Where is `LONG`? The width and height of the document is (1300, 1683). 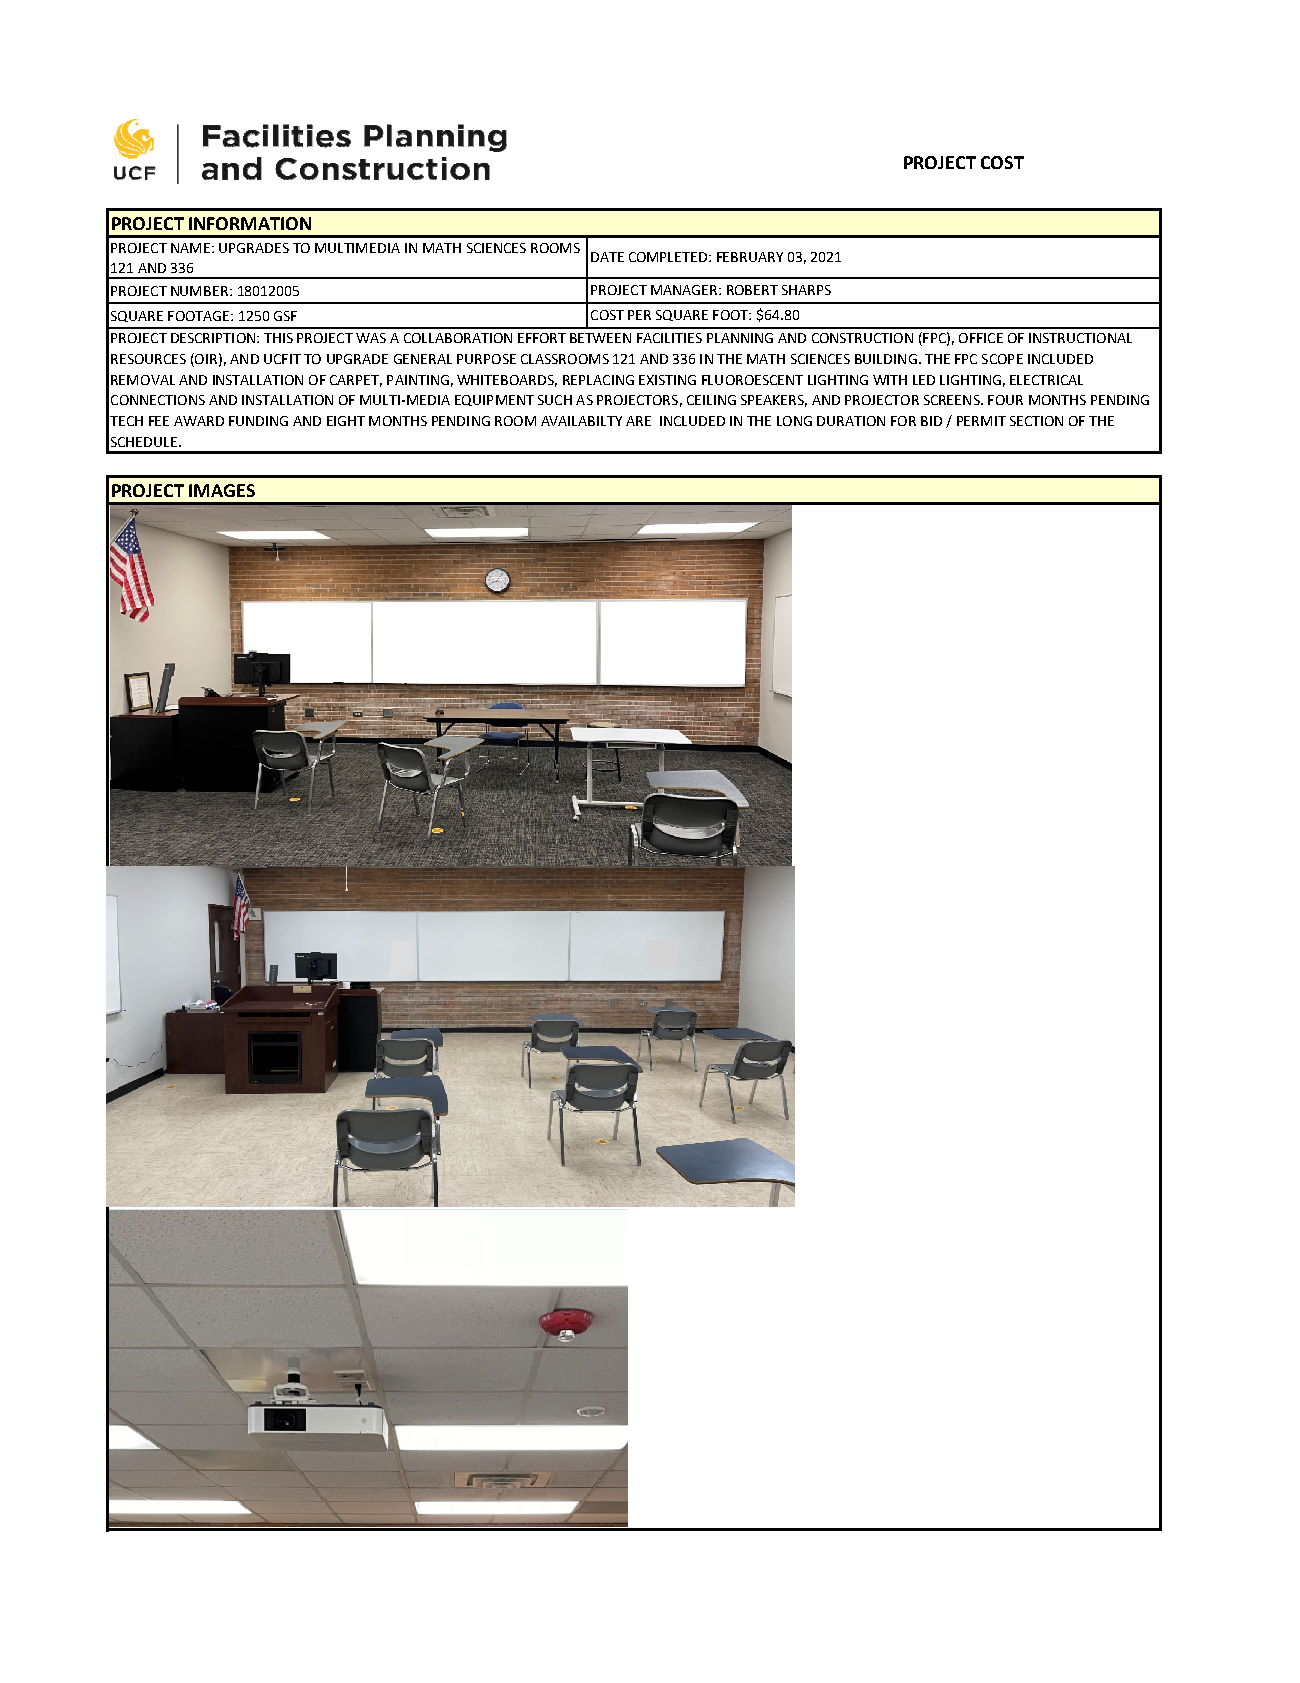
LONG is located at coordinates (794, 421).
